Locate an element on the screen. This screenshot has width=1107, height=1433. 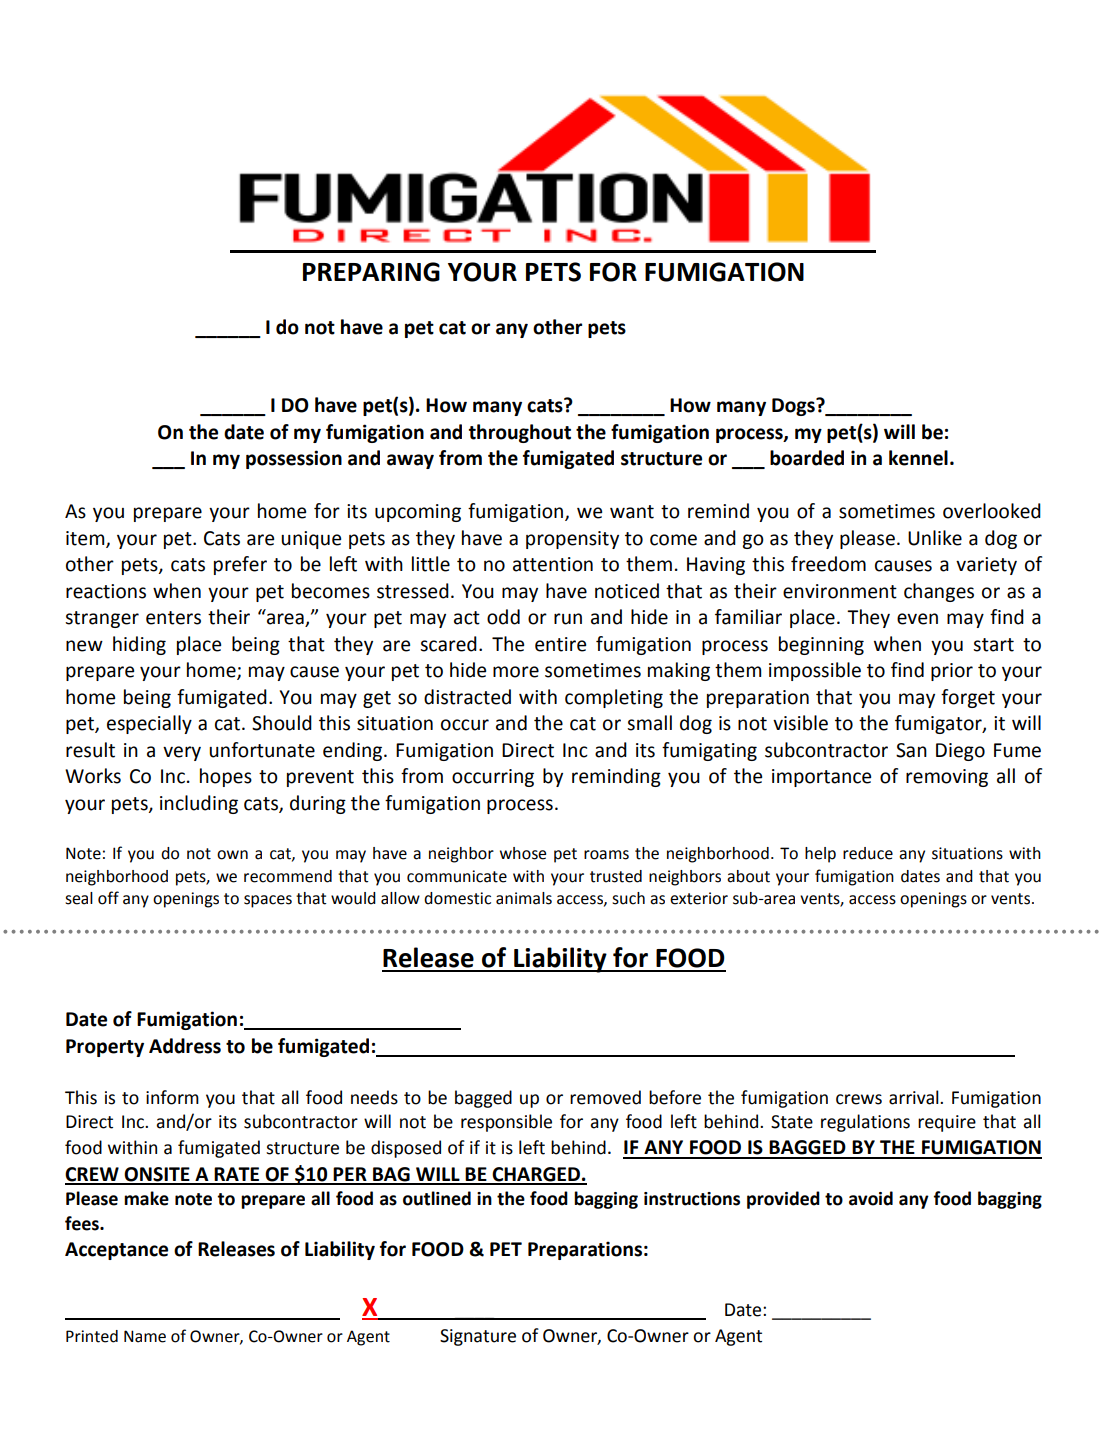
propensity is located at coordinates (572, 540).
